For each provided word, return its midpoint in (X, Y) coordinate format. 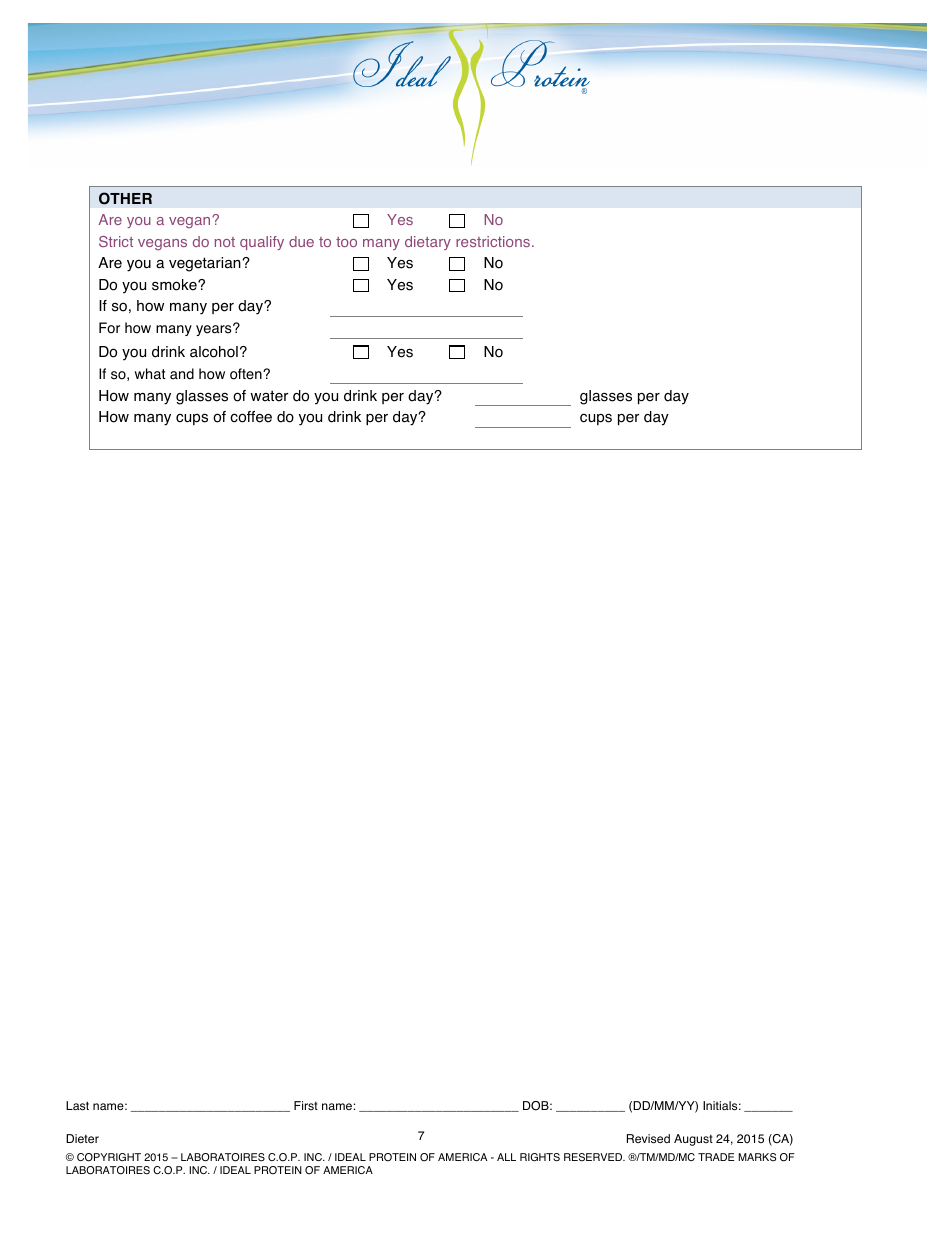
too (346, 242)
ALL (506, 1157)
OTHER (125, 198)
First (306, 1105)
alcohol (214, 352)
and (182, 374)
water (269, 396)
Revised (648, 1139)
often (247, 374)
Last (77, 1106)
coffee (251, 417)
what (150, 374)
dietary (428, 243)
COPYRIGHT (109, 1157)
